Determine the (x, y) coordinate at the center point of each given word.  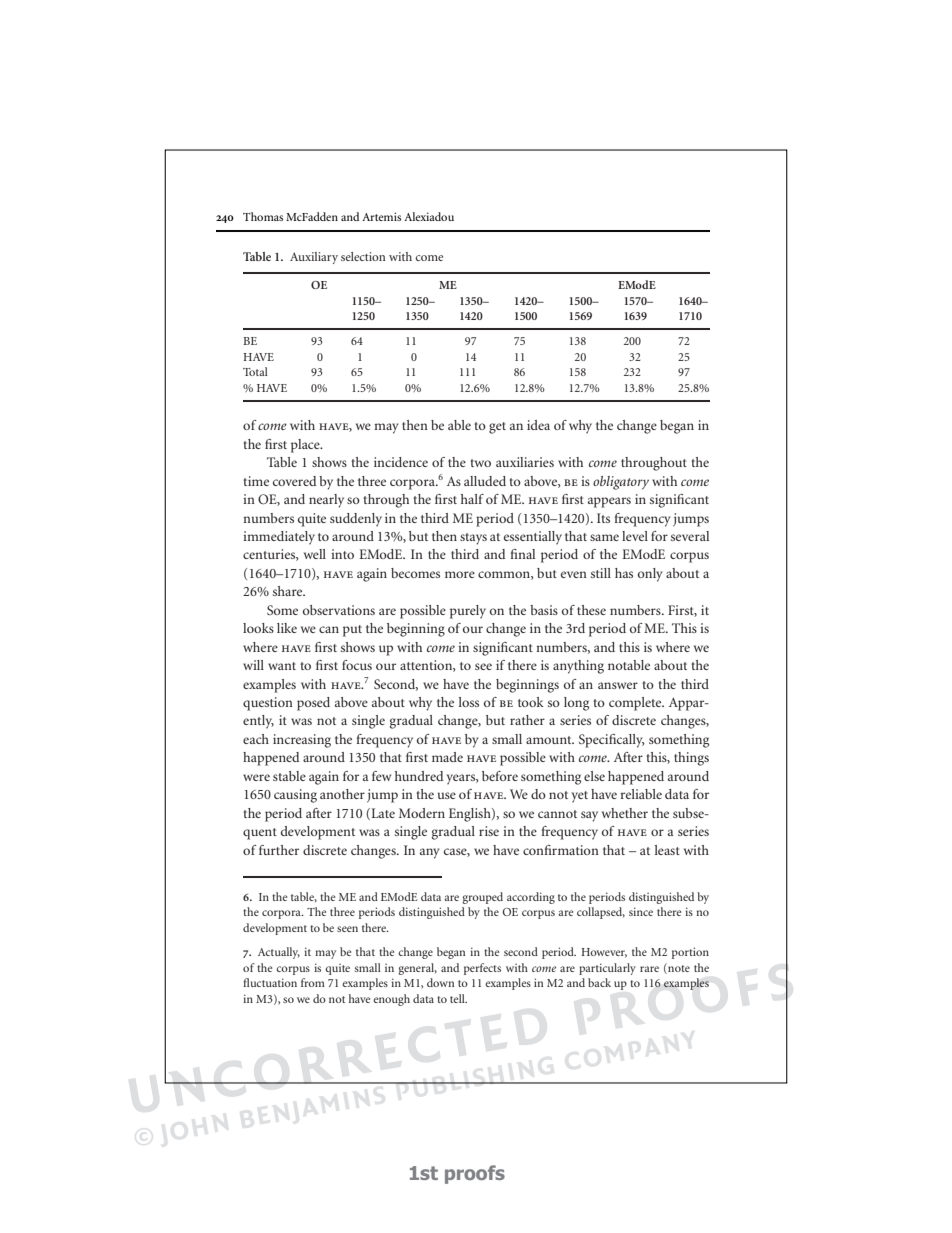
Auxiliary (314, 258)
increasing (302, 741)
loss (469, 702)
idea (538, 425)
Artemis (381, 216)
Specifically (611, 741)
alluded (485, 481)
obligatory (621, 483)
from (313, 982)
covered (294, 481)
